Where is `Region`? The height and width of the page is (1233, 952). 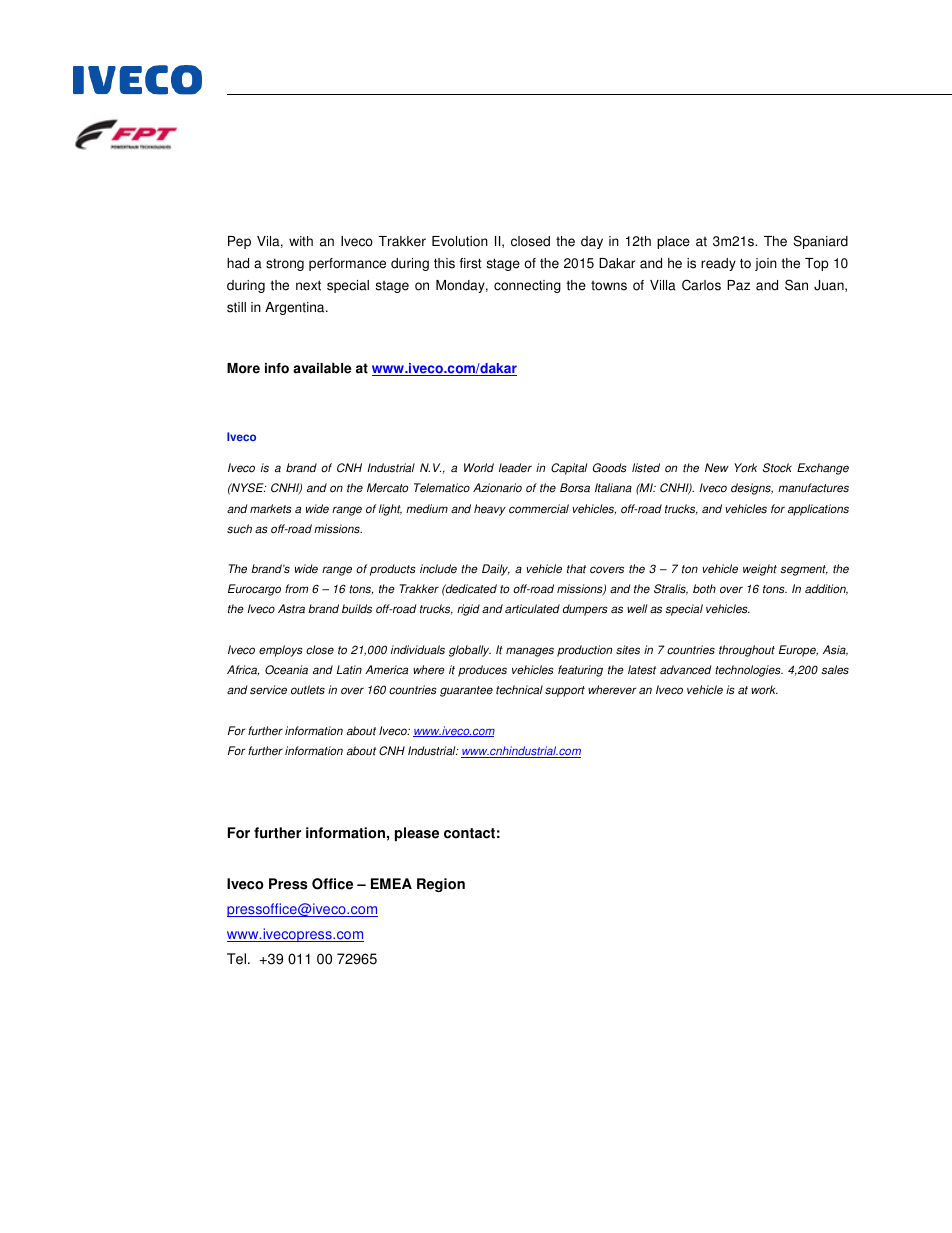
Region is located at coordinates (441, 885).
